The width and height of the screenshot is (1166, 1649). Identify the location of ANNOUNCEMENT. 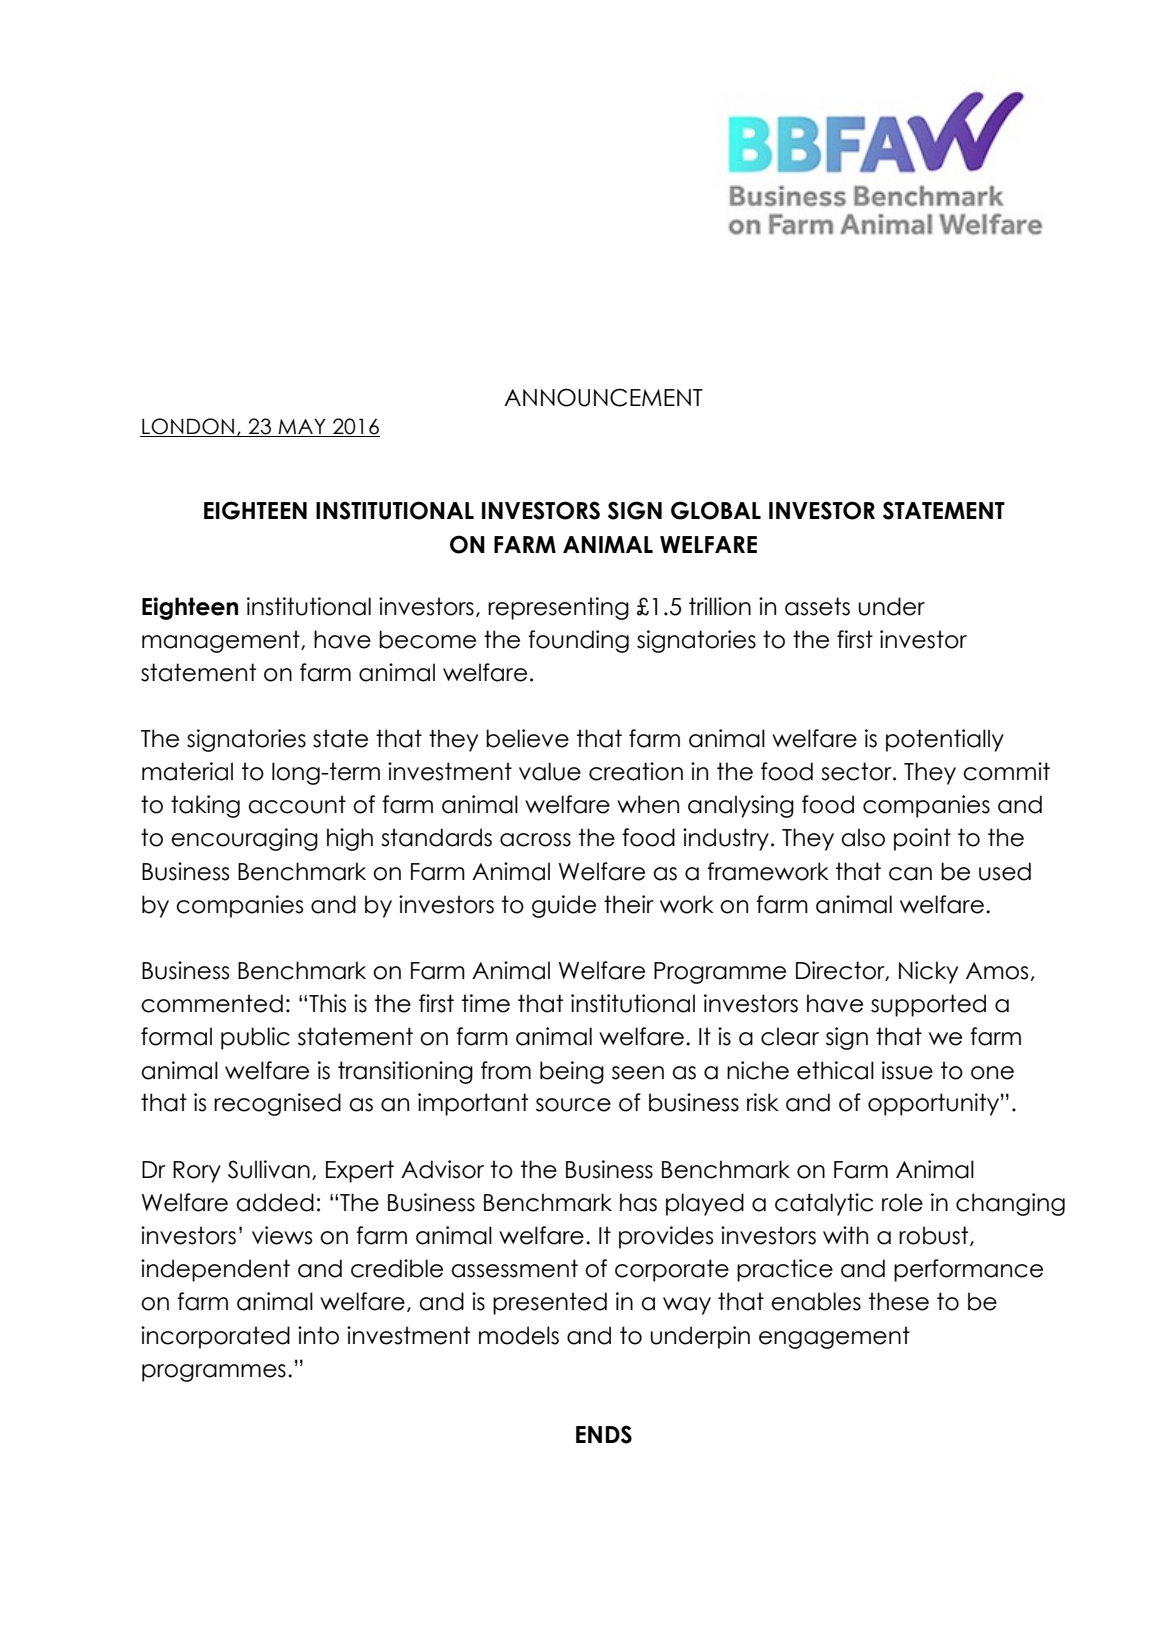
(603, 397).
